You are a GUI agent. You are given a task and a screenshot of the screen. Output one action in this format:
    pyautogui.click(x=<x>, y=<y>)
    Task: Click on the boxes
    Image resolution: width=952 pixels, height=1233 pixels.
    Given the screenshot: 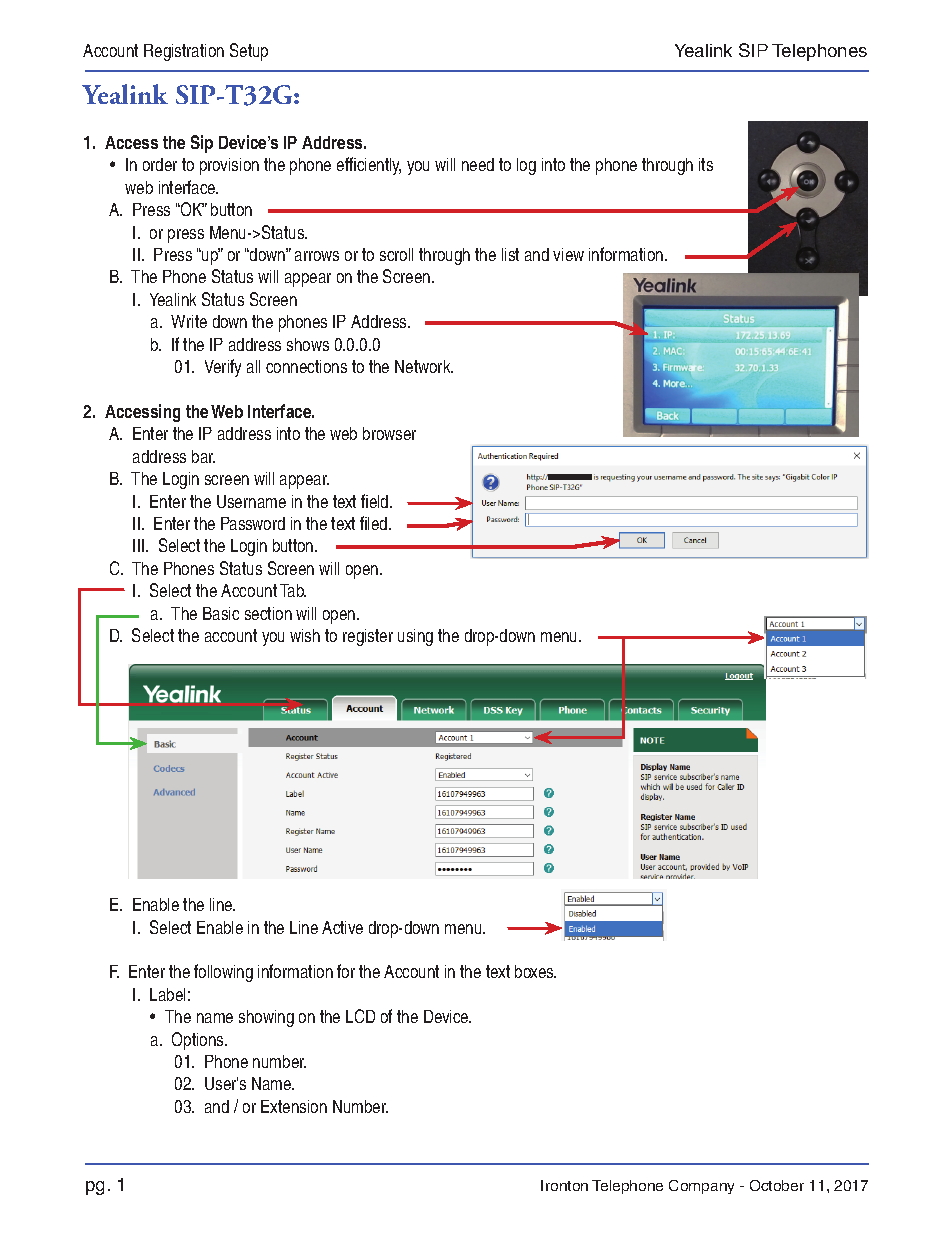 What is the action you would take?
    pyautogui.click(x=535, y=971)
